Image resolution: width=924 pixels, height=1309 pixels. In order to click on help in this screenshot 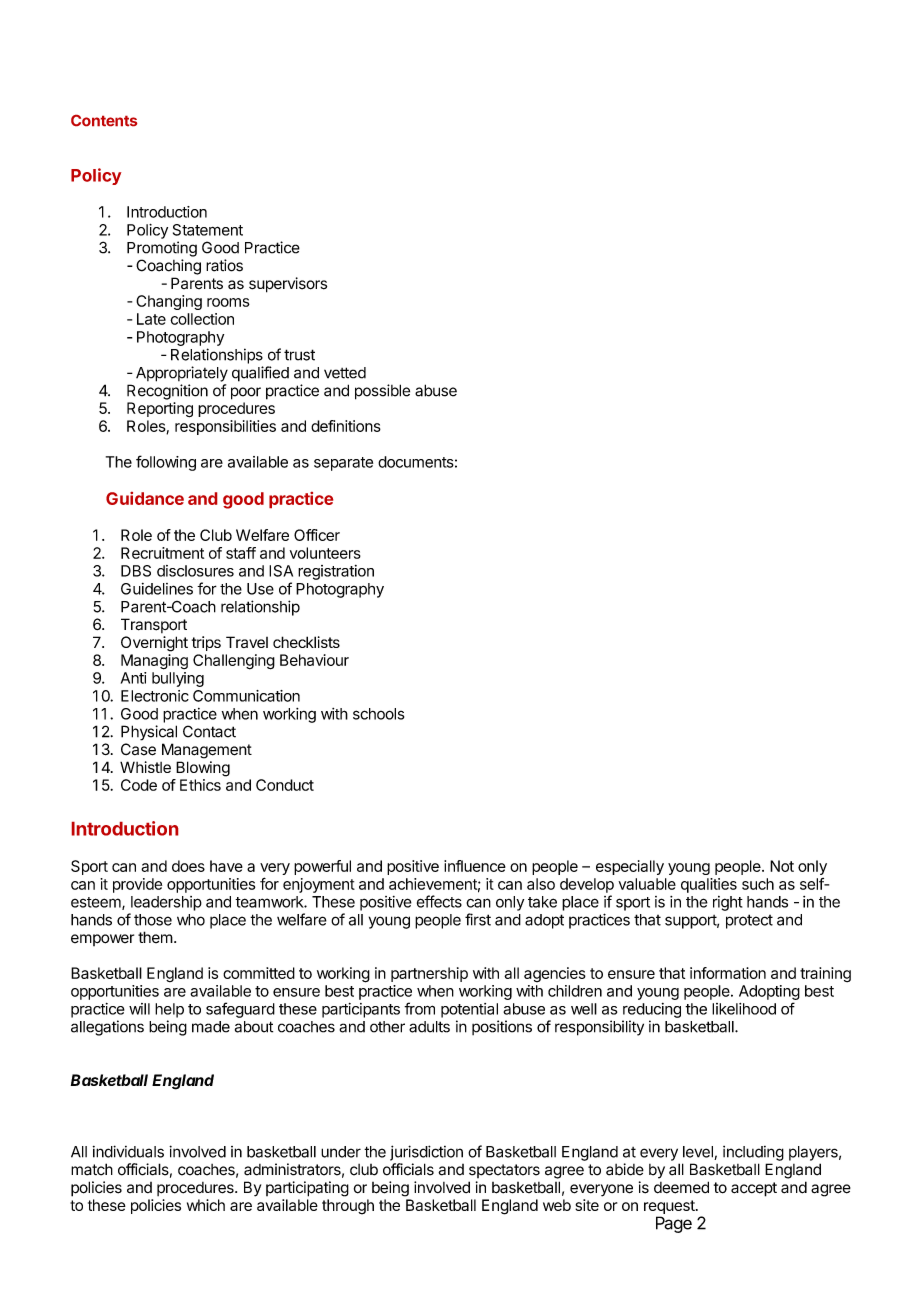, I will do `click(169, 1010)`.
